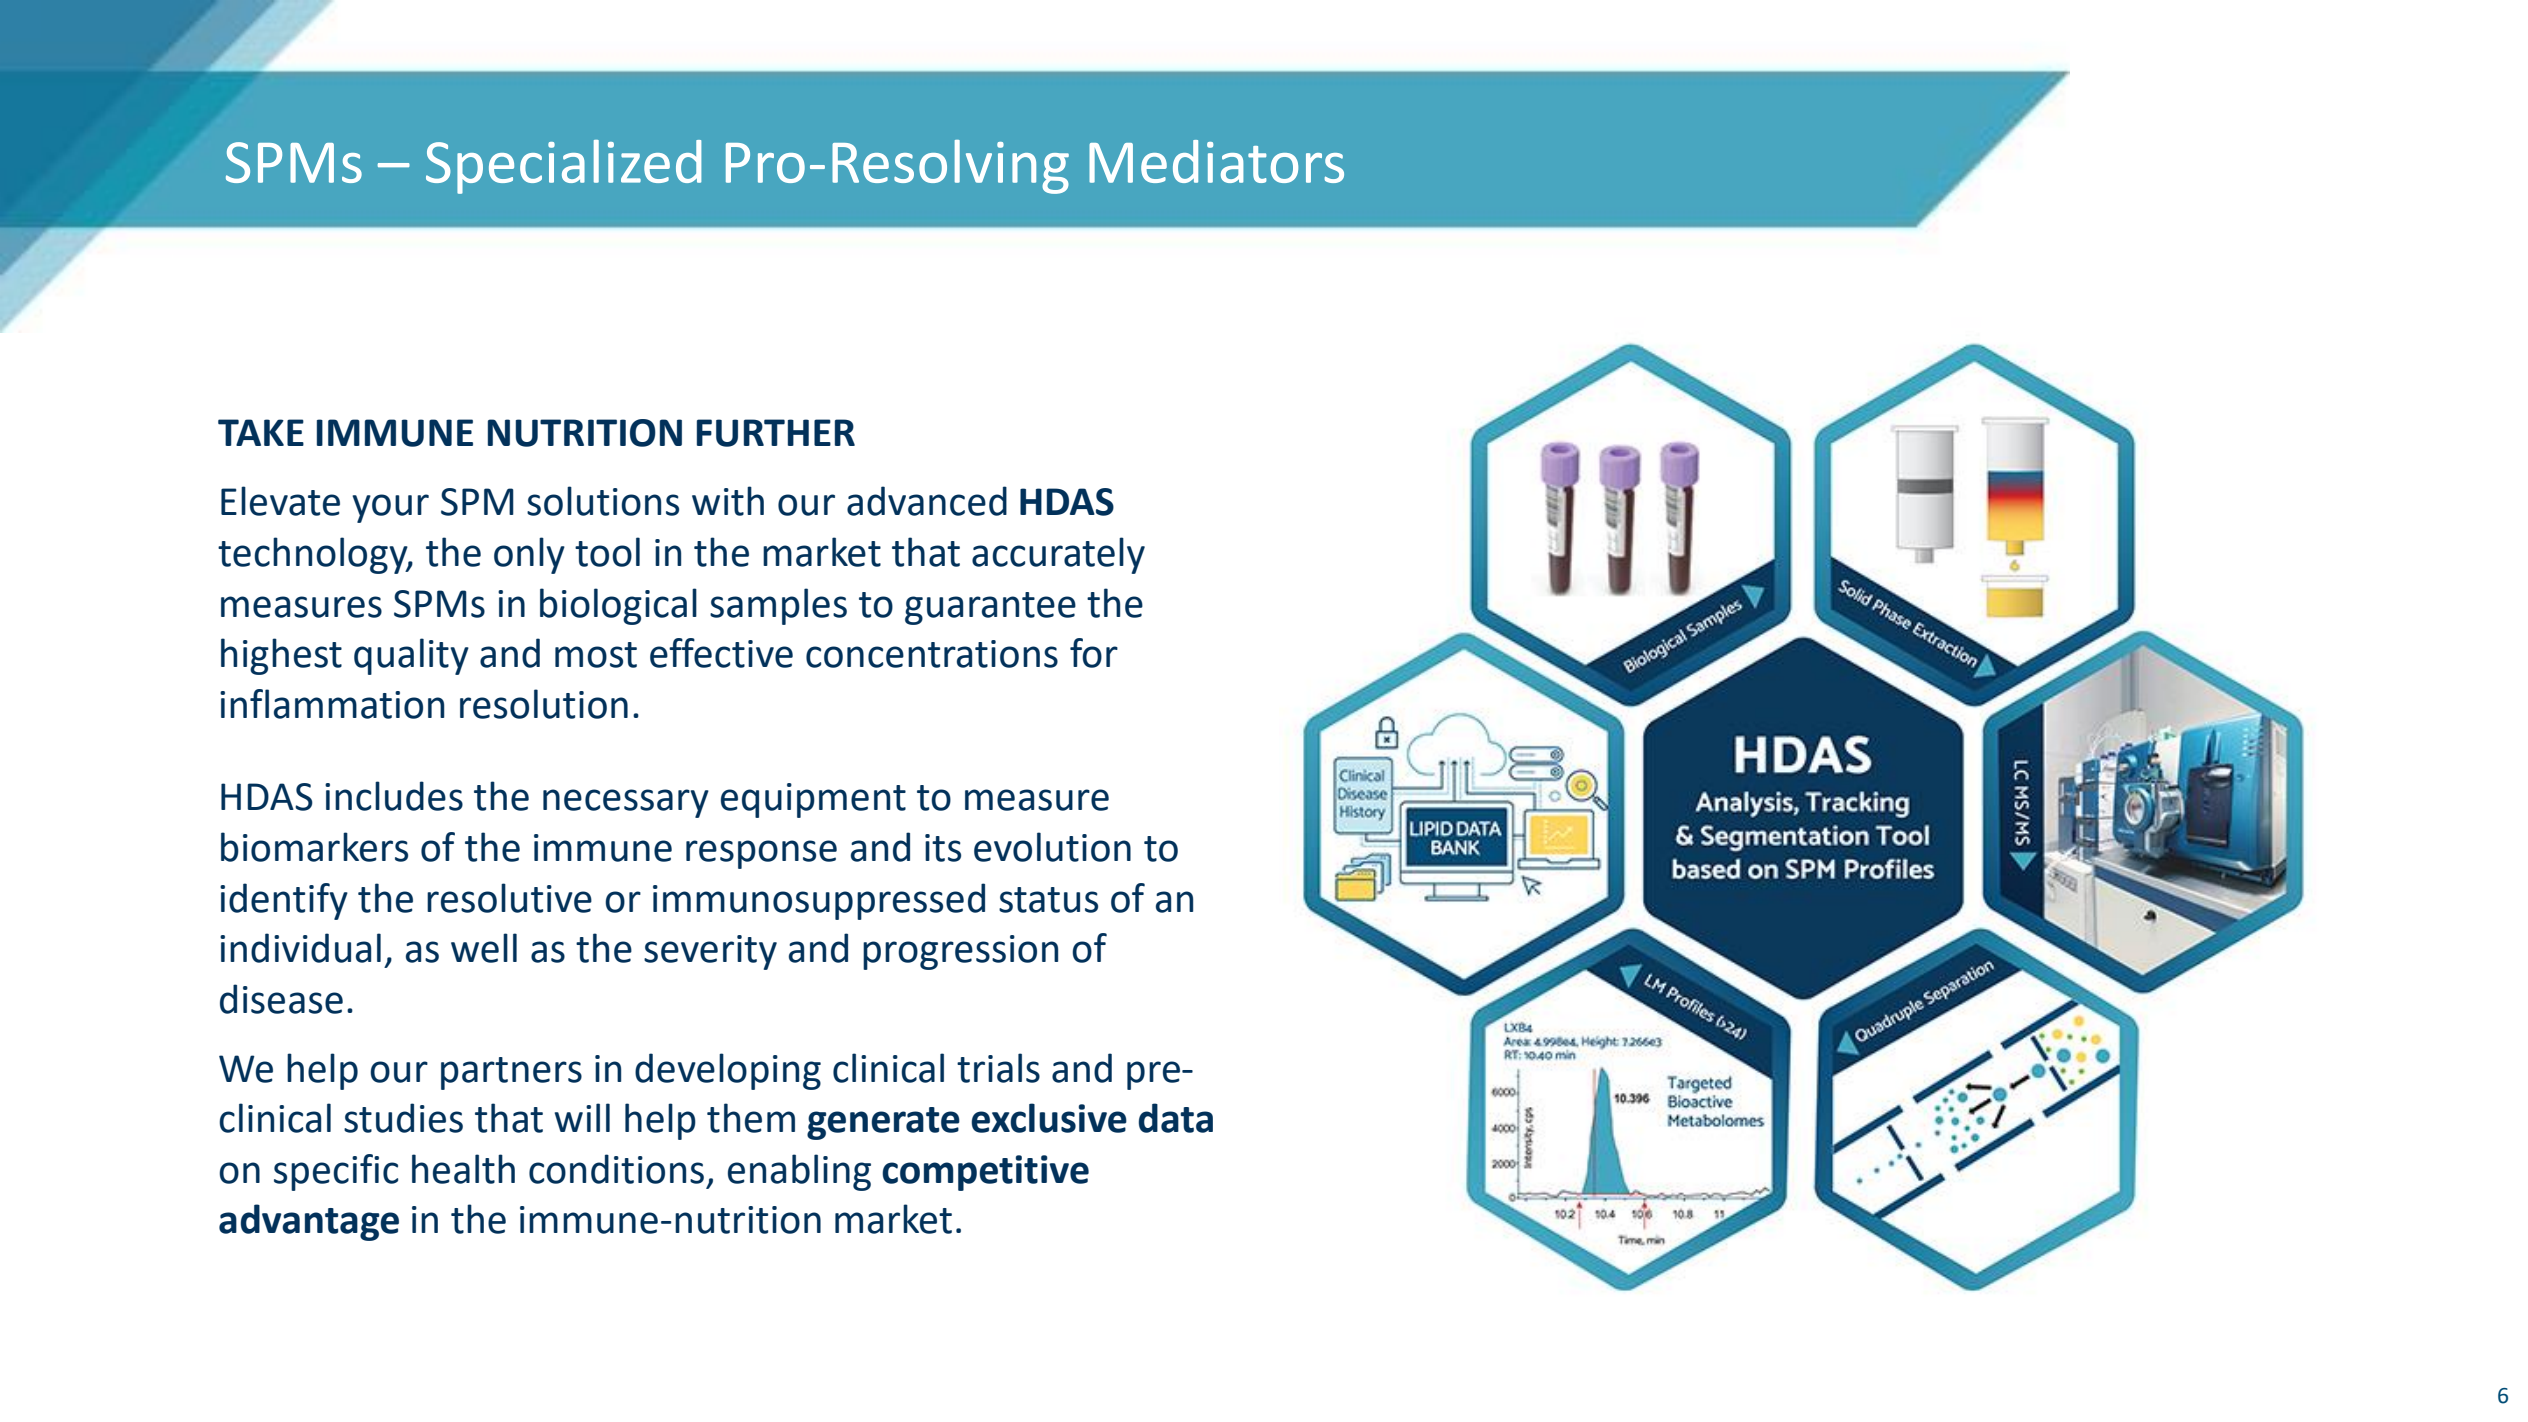  I want to click on enabling, so click(799, 1172).
